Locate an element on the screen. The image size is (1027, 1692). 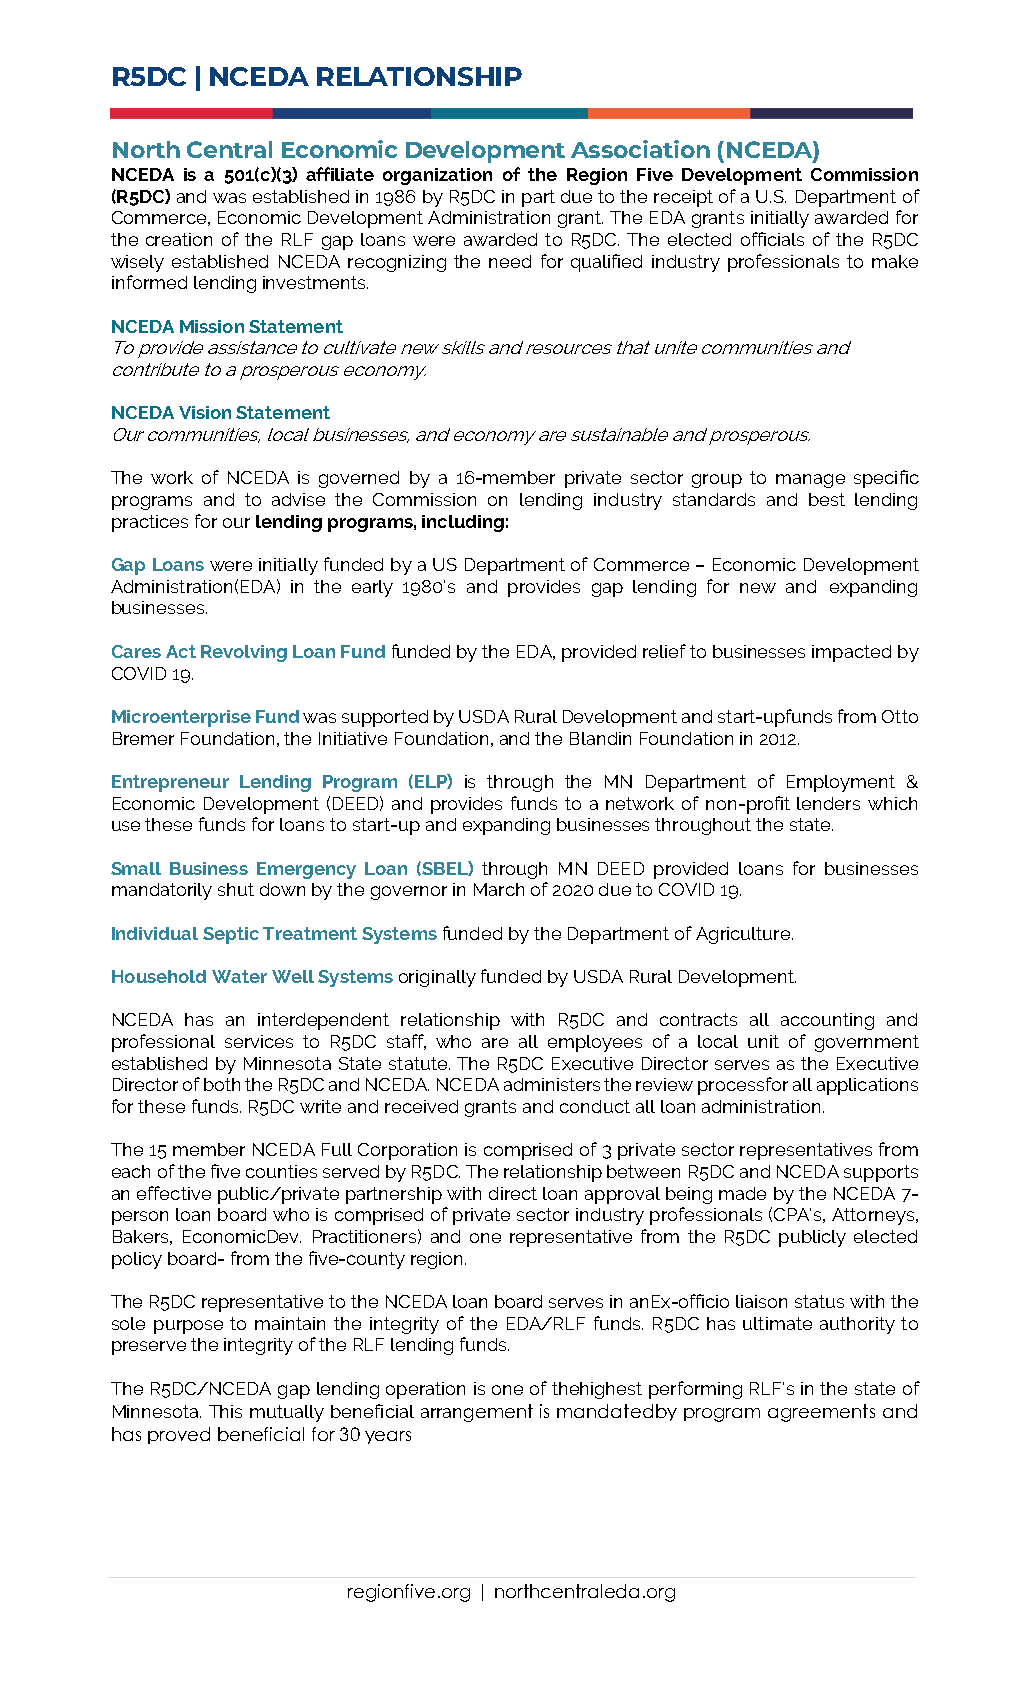
arrangement is located at coordinates (477, 1413).
